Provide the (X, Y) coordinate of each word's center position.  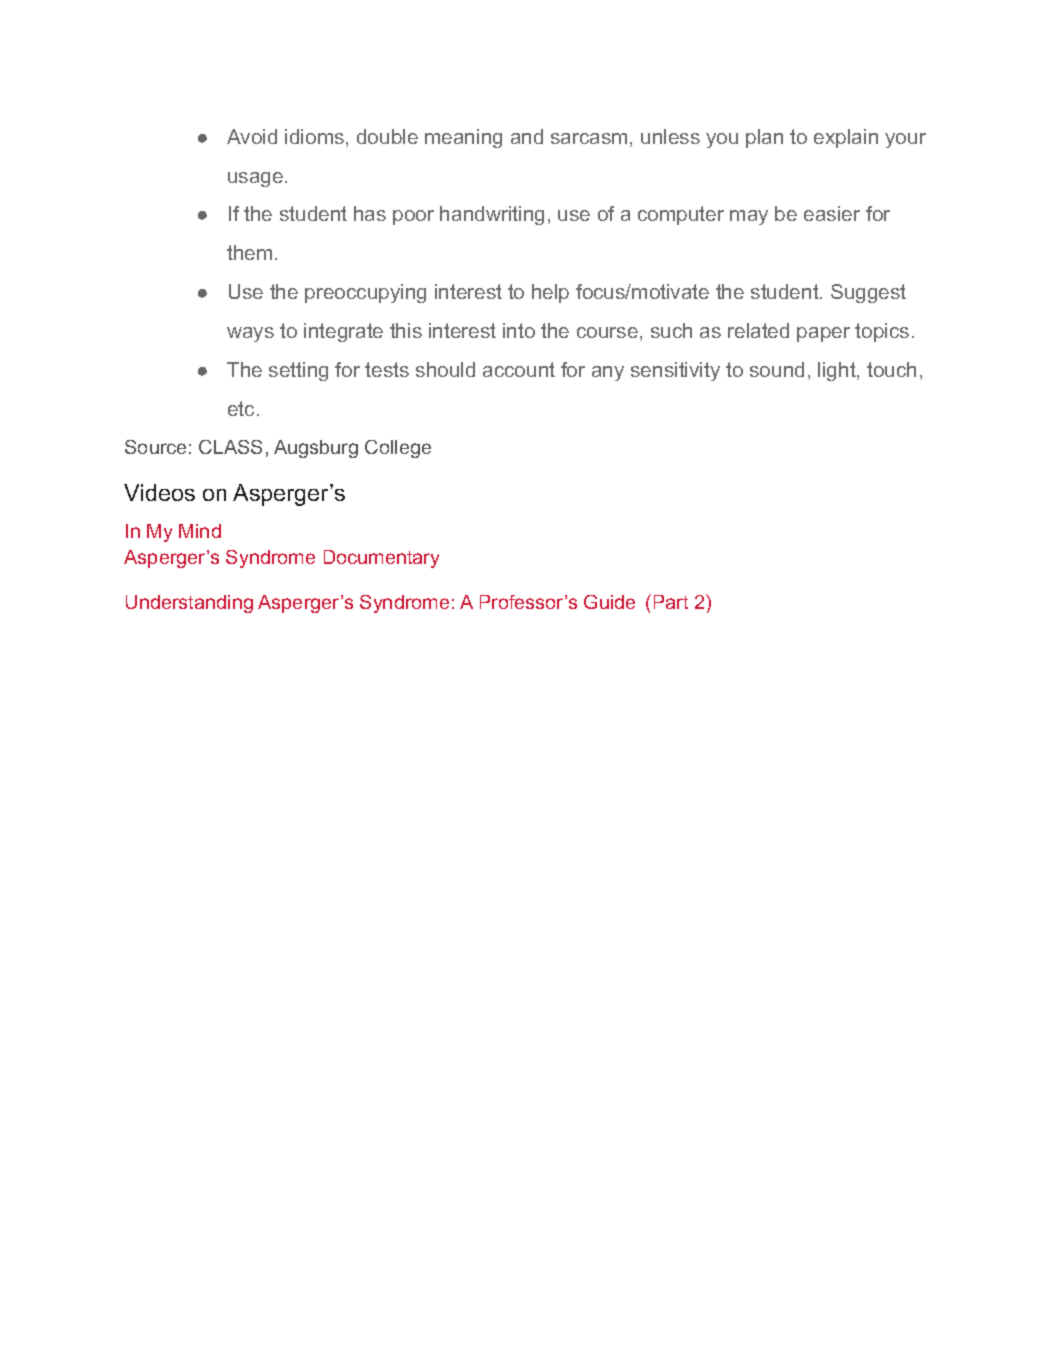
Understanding (189, 604)
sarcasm (589, 138)
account (519, 369)
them (249, 252)
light (838, 371)
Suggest (868, 293)
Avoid (252, 136)
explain (846, 138)
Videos (159, 492)
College (398, 449)
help (550, 293)
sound (777, 369)
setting (298, 371)
